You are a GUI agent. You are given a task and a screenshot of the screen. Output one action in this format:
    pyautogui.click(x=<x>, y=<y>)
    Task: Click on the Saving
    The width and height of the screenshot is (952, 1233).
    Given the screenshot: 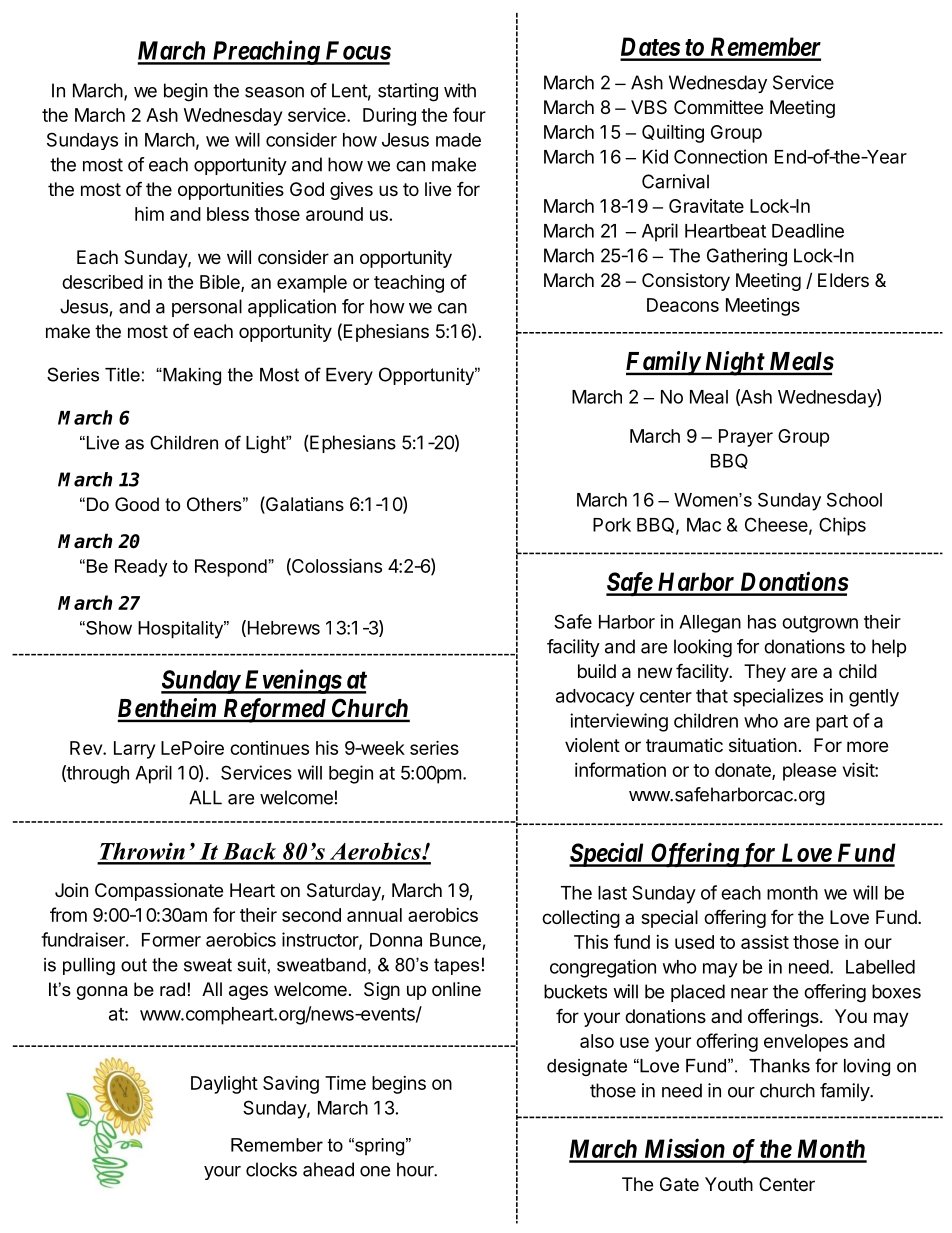 What is the action you would take?
    pyautogui.click(x=291, y=1084)
